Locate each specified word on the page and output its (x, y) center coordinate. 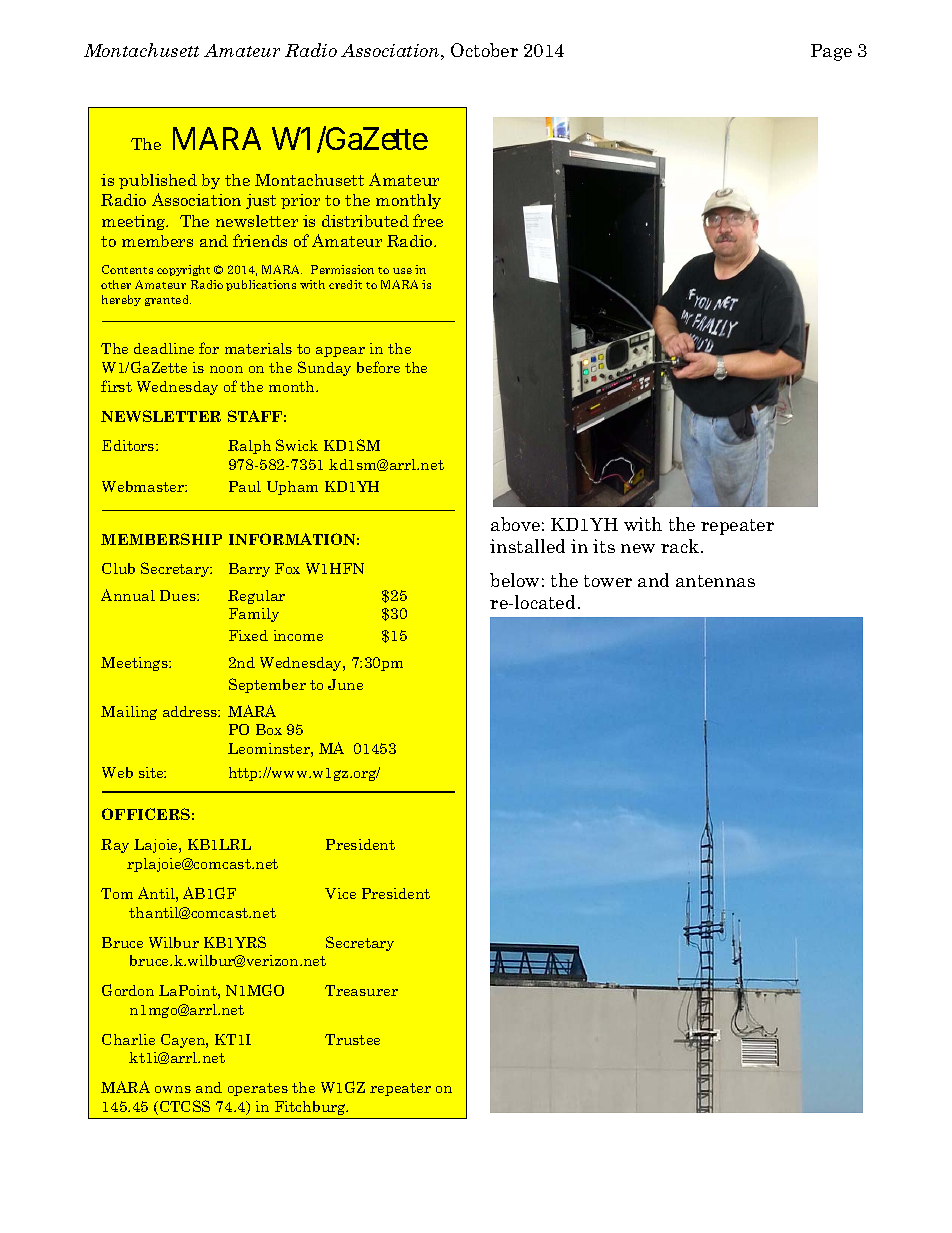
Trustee (352, 1039)
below (514, 580)
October (484, 50)
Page (831, 52)
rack (681, 546)
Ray (115, 846)
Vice (340, 893)
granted (168, 300)
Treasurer (361, 990)
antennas (715, 581)
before (378, 367)
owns (173, 1089)
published (158, 181)
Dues (179, 595)
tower (608, 581)
